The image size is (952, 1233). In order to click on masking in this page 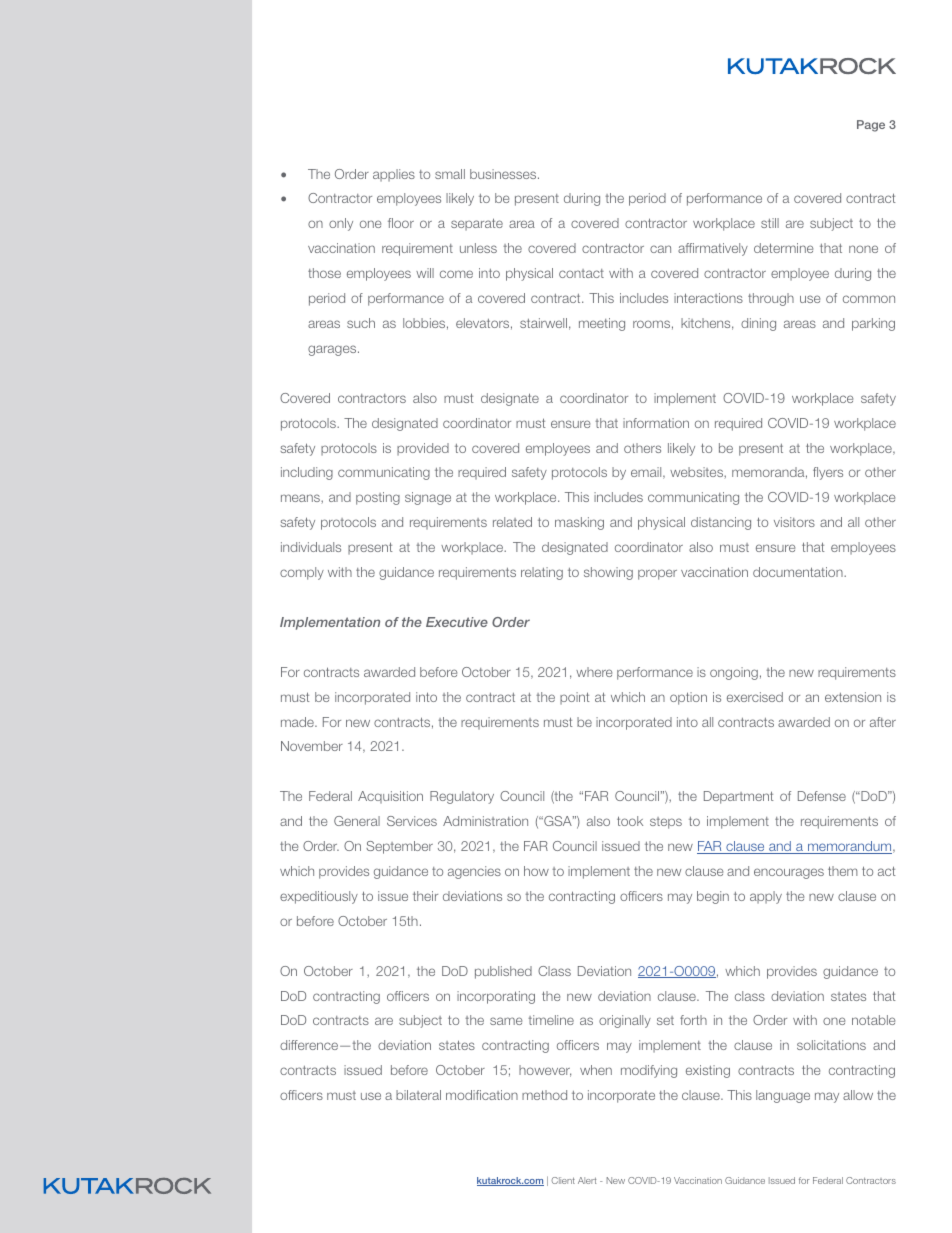, I will do `click(579, 523)`.
